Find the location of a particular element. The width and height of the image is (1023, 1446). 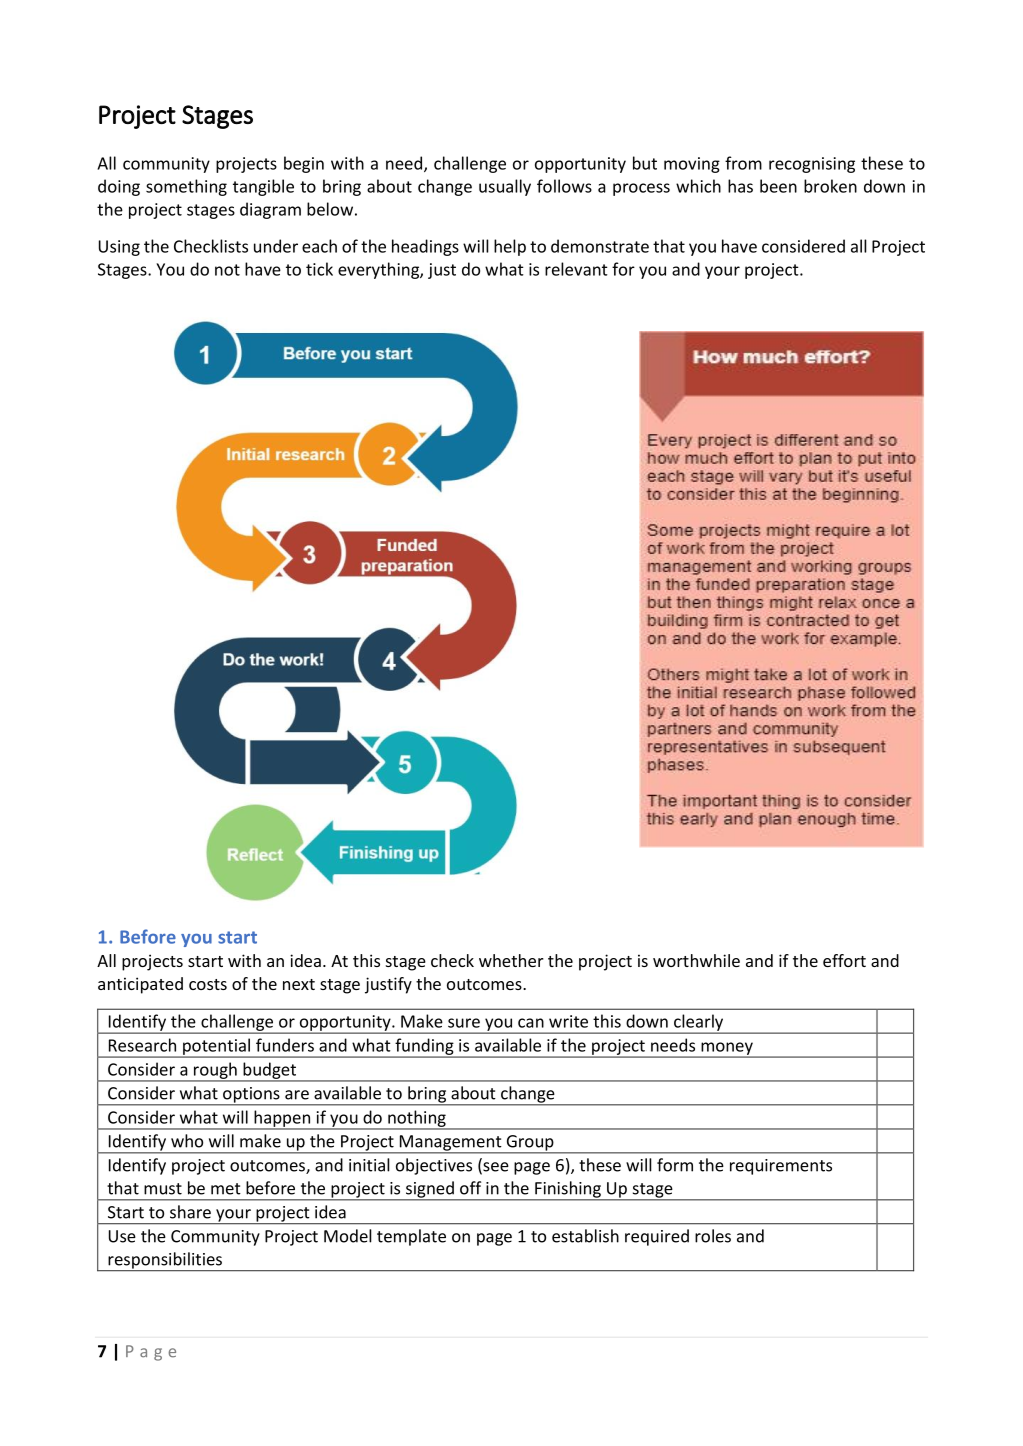

has is located at coordinates (740, 186).
